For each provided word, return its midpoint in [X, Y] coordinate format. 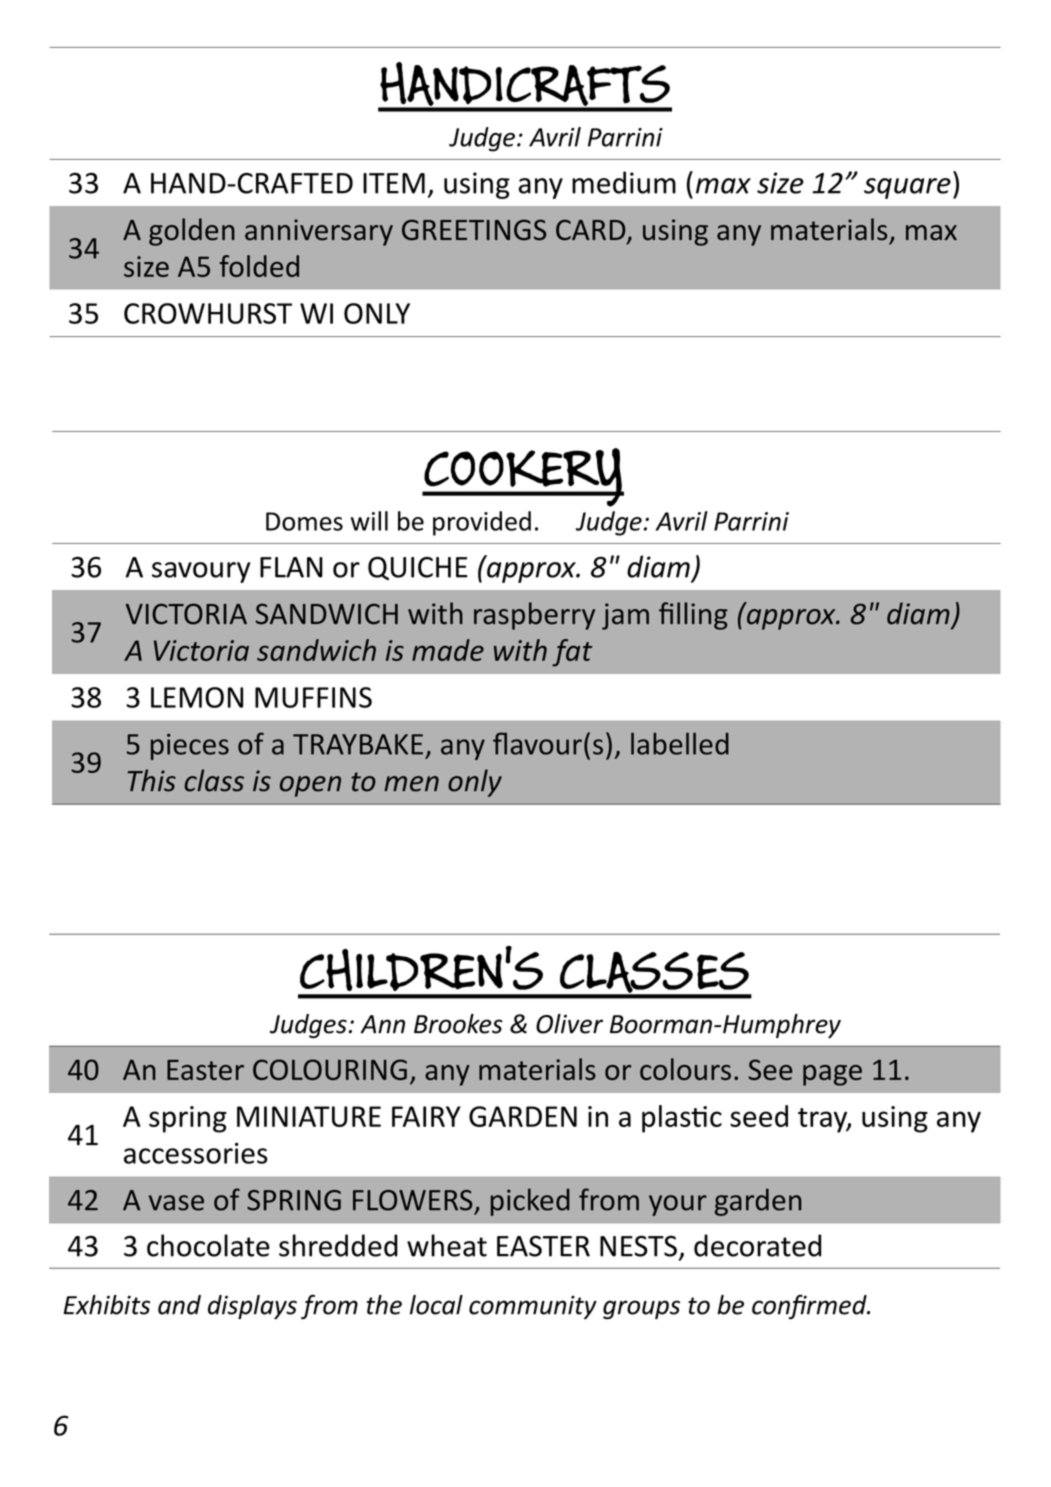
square [907, 188]
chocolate [208, 1245]
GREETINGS [474, 230]
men [411, 784]
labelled [680, 743]
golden [192, 232]
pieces [190, 747]
